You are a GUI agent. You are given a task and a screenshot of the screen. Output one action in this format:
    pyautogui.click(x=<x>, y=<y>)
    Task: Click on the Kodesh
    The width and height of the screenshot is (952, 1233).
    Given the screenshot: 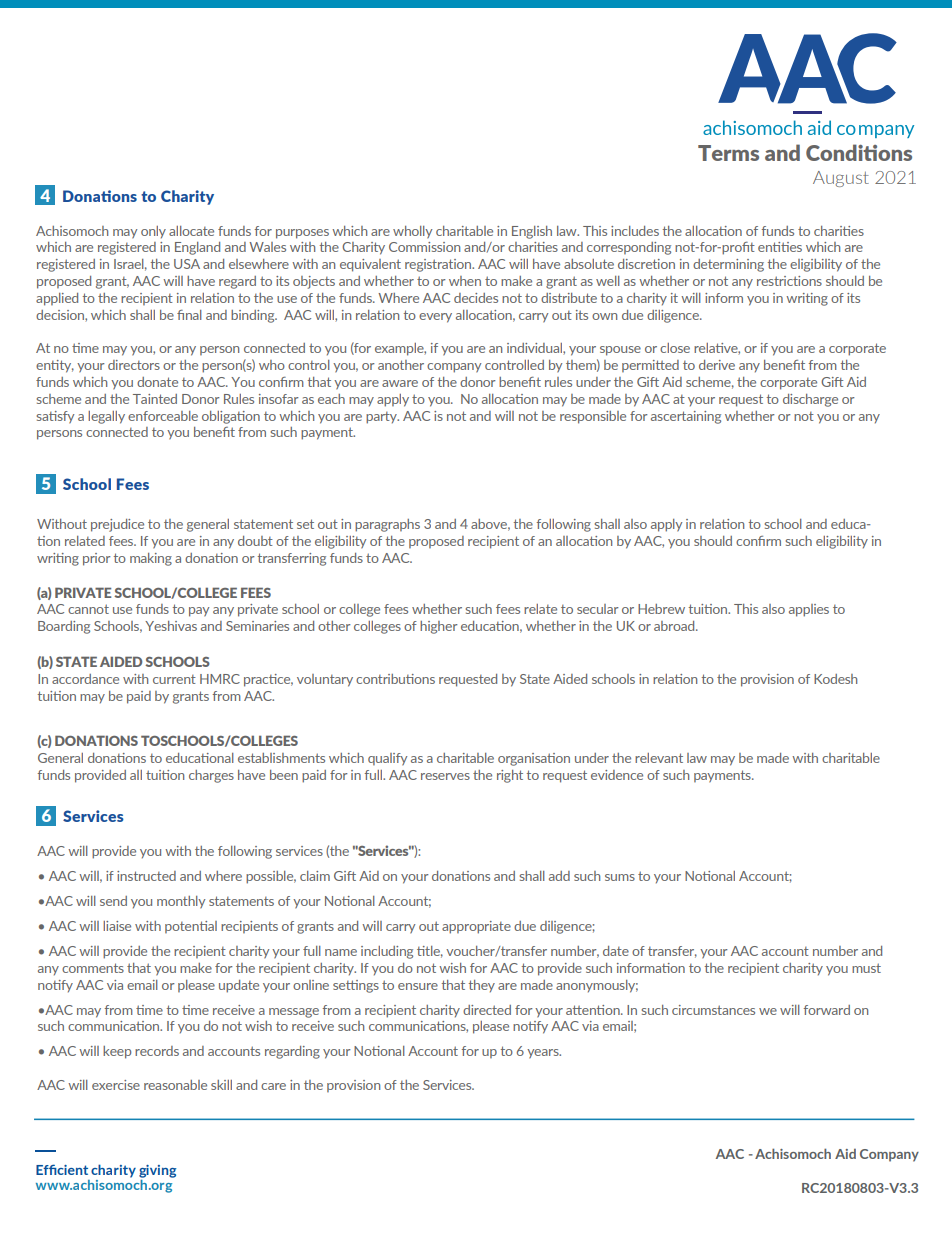 What is the action you would take?
    pyautogui.click(x=835, y=679)
